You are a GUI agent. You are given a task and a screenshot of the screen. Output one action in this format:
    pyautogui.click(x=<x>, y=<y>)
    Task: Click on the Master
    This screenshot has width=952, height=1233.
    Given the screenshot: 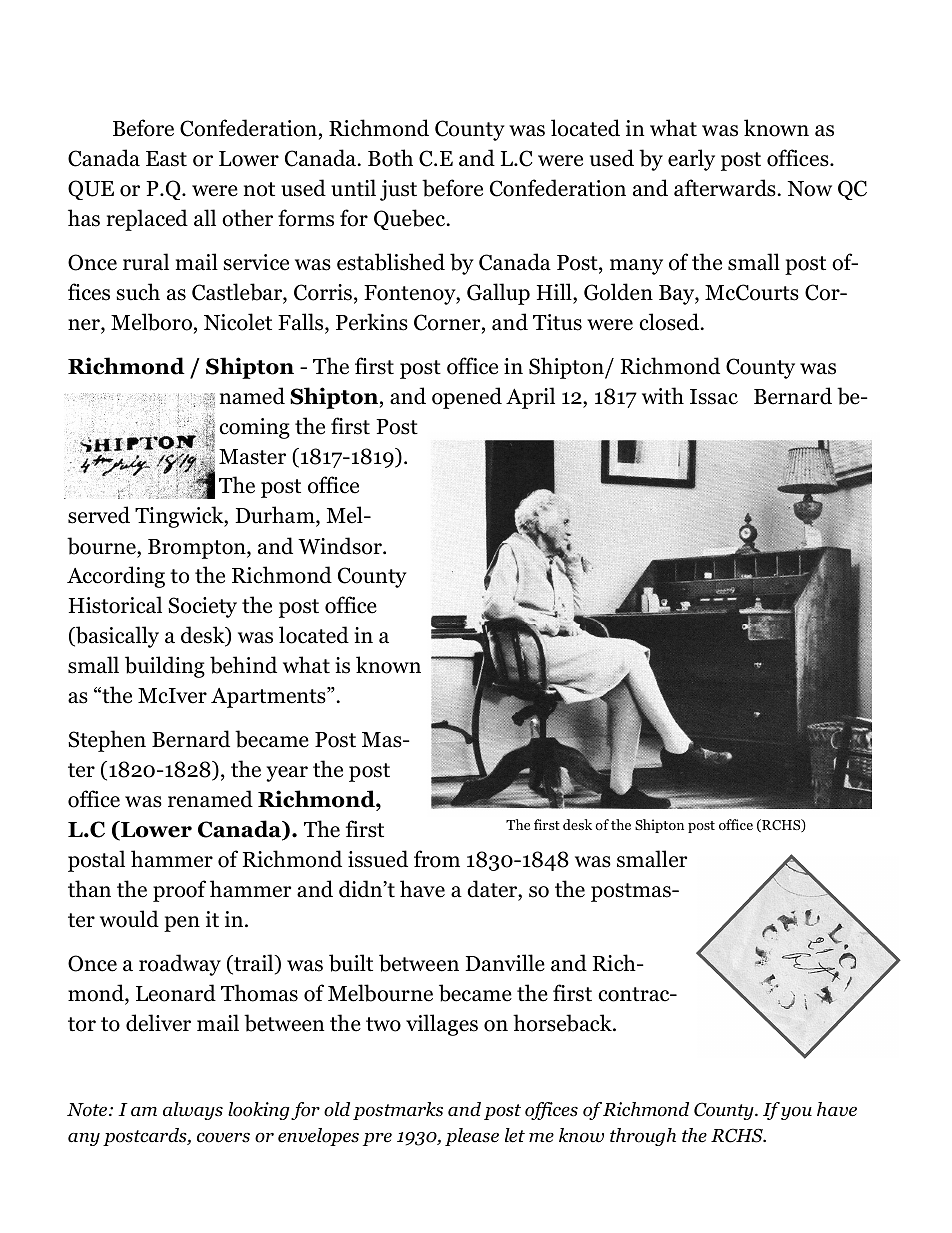 What is the action you would take?
    pyautogui.click(x=252, y=457)
